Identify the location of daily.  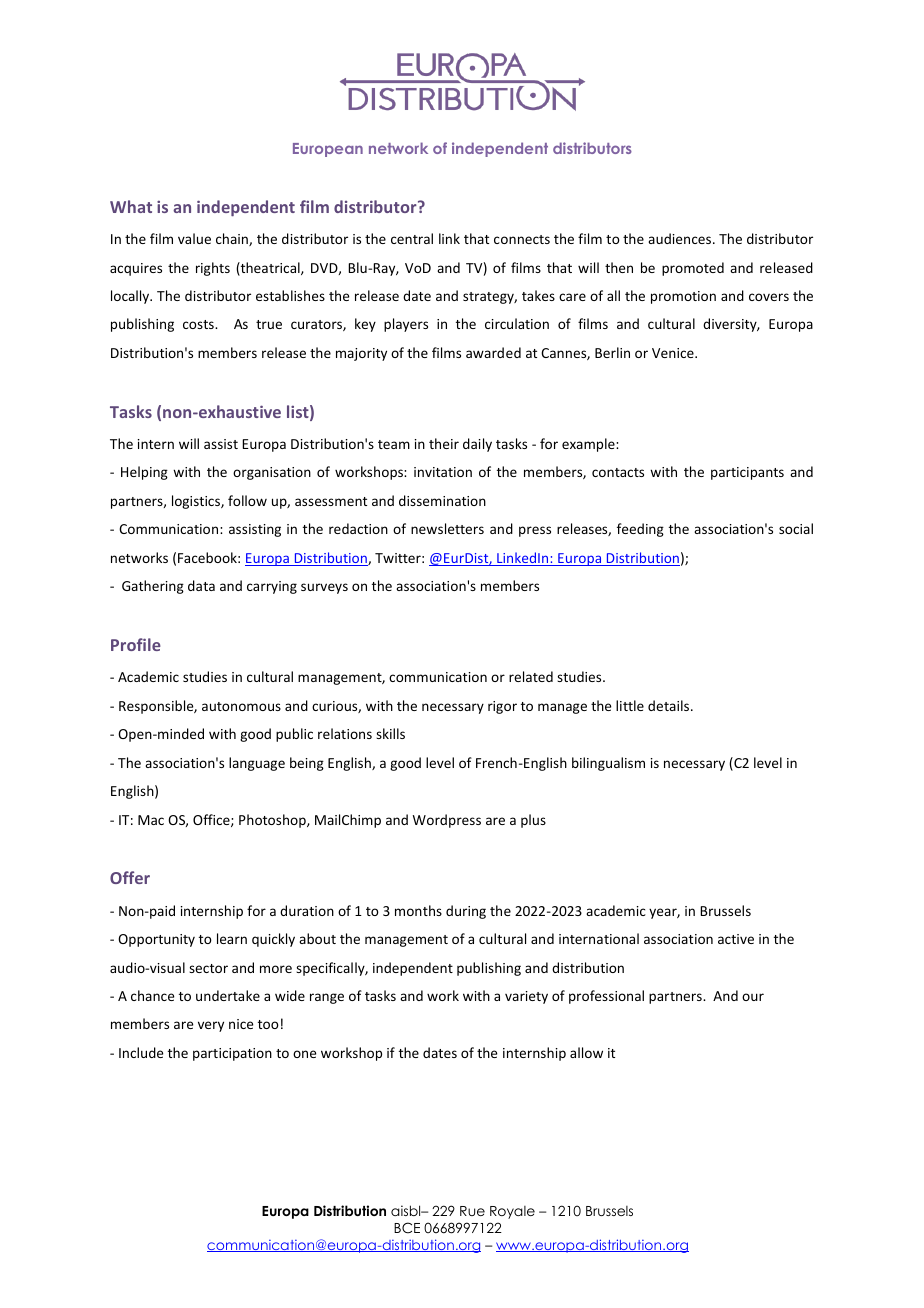
(477, 445).
